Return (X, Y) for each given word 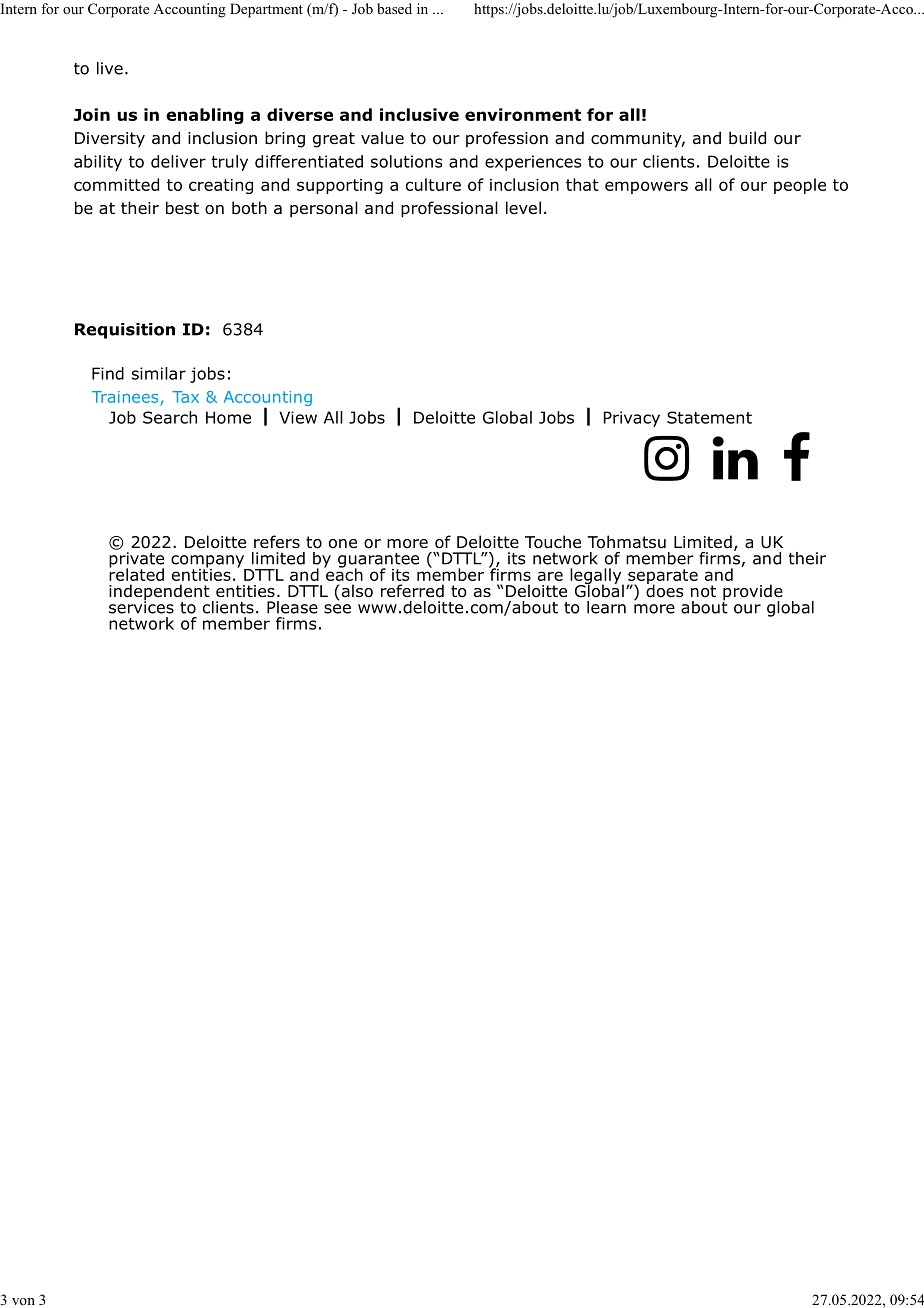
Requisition (125, 331)
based (394, 8)
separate (662, 577)
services (141, 606)
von (23, 1301)
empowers (646, 187)
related (136, 573)
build (747, 138)
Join (92, 114)
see (337, 609)
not (703, 591)
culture (433, 184)
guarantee (378, 561)
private (136, 561)
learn (606, 607)
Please (292, 607)
